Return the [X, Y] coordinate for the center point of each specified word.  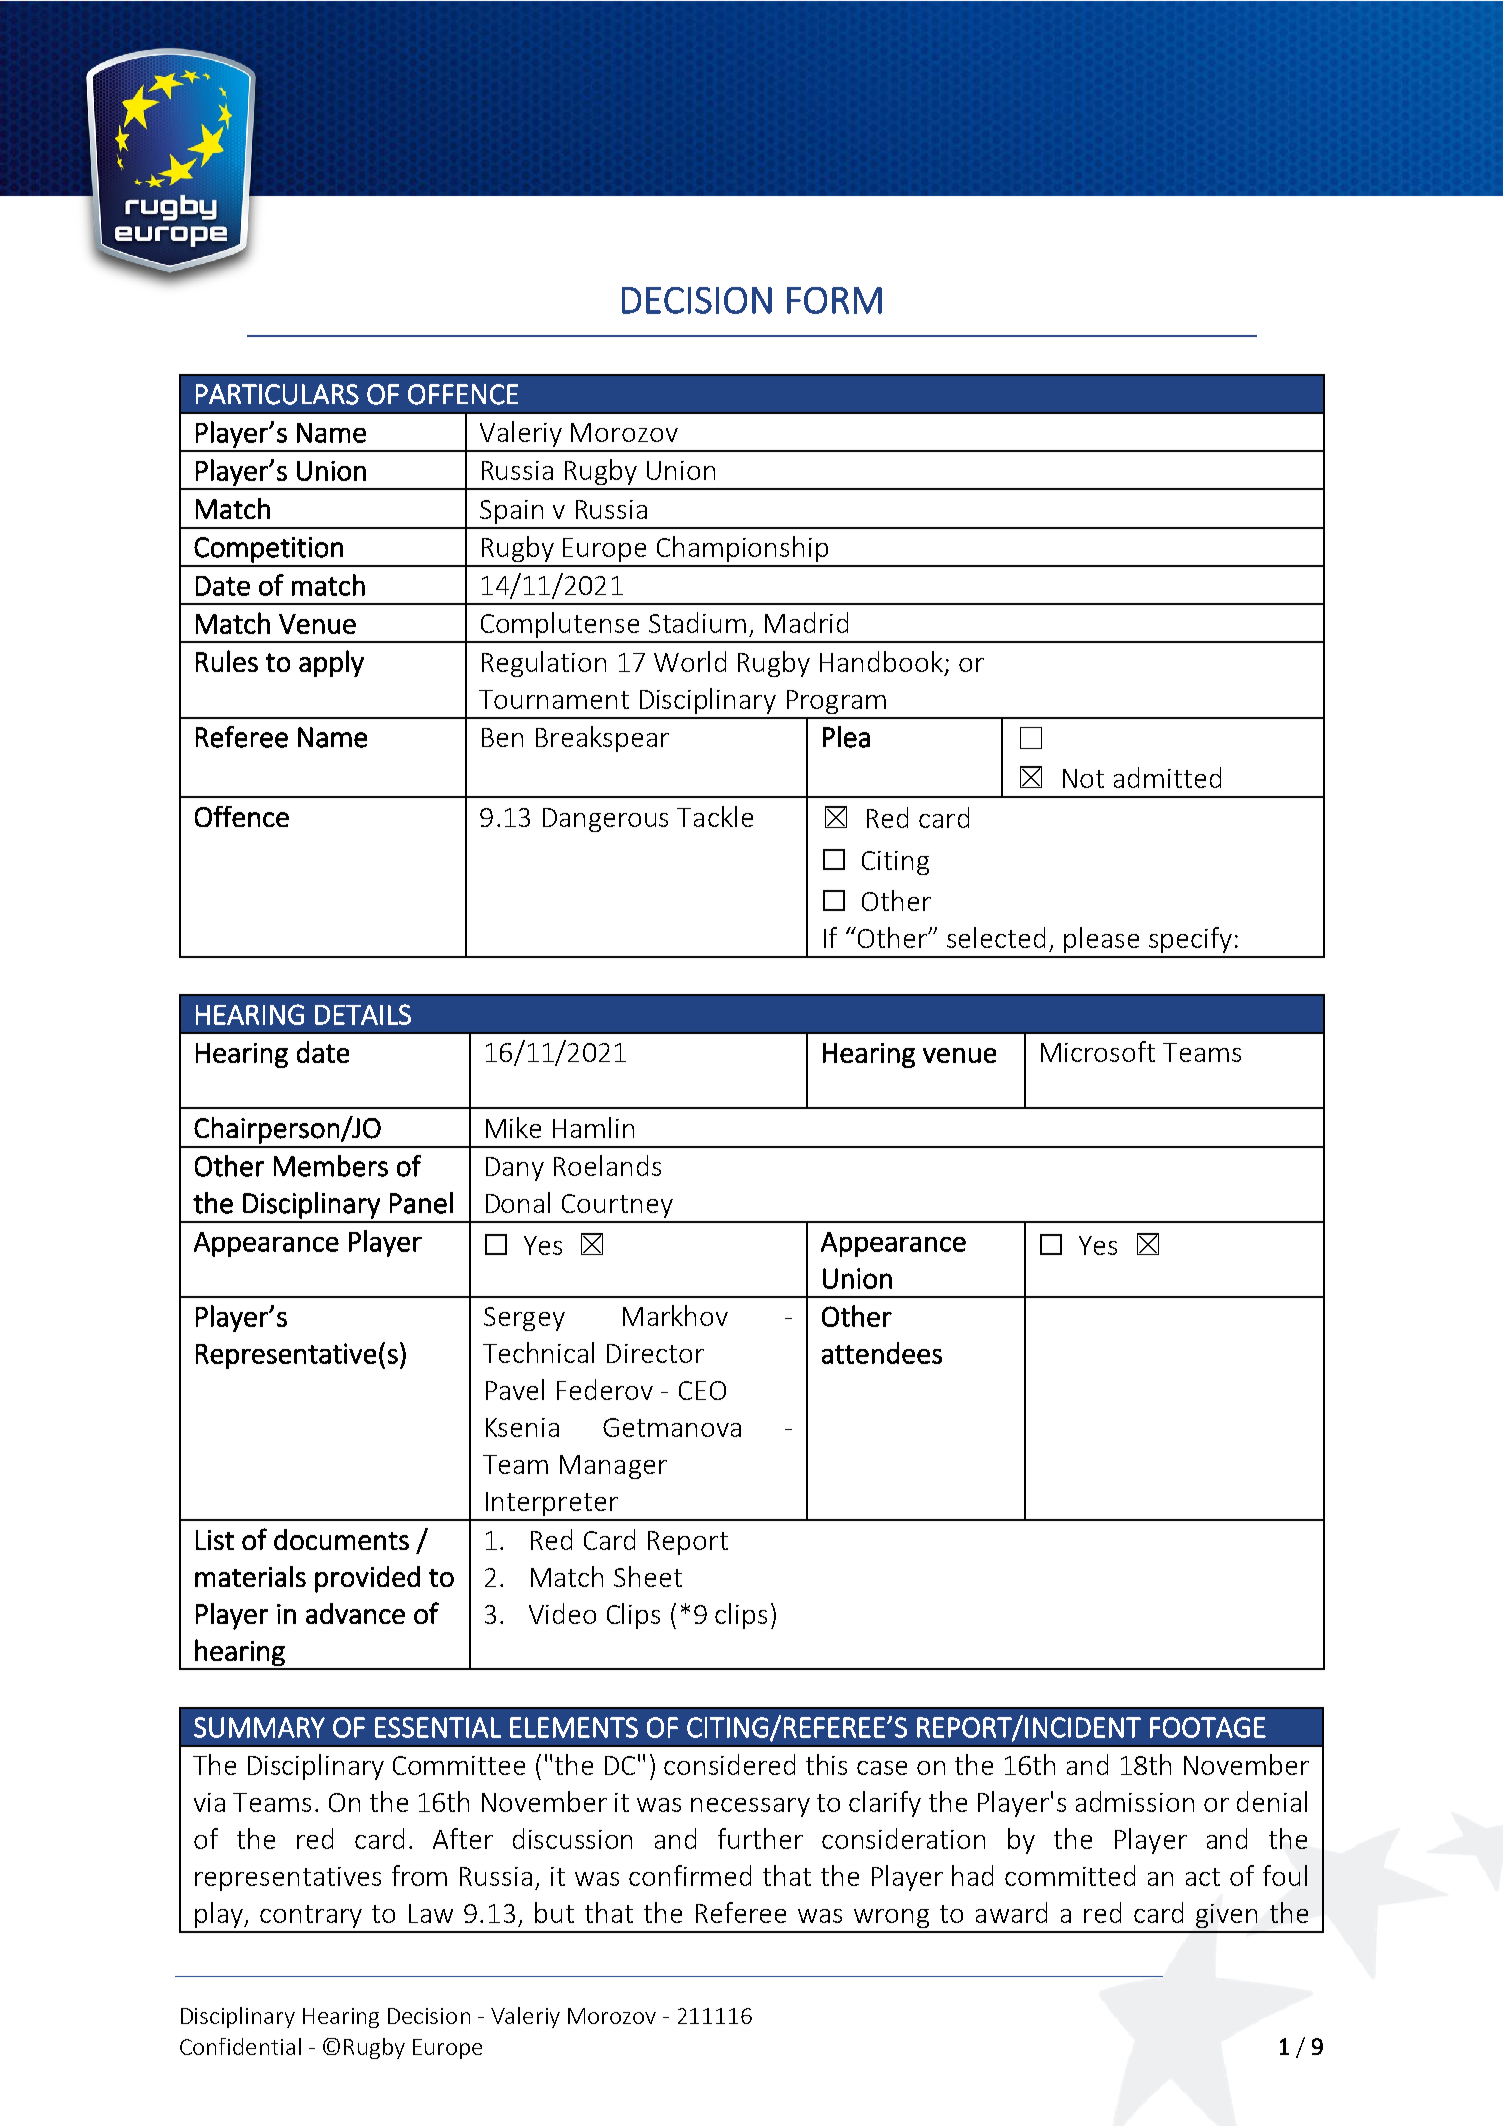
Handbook [881, 661]
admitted [1167, 777]
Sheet [648, 1576]
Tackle [715, 816]
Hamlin [593, 1127]
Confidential [240, 2046]
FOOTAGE [1208, 1727]
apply [331, 663]
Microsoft [1098, 1051]
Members [331, 1166]
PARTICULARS [277, 394]
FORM [834, 300]
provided [367, 1579]
